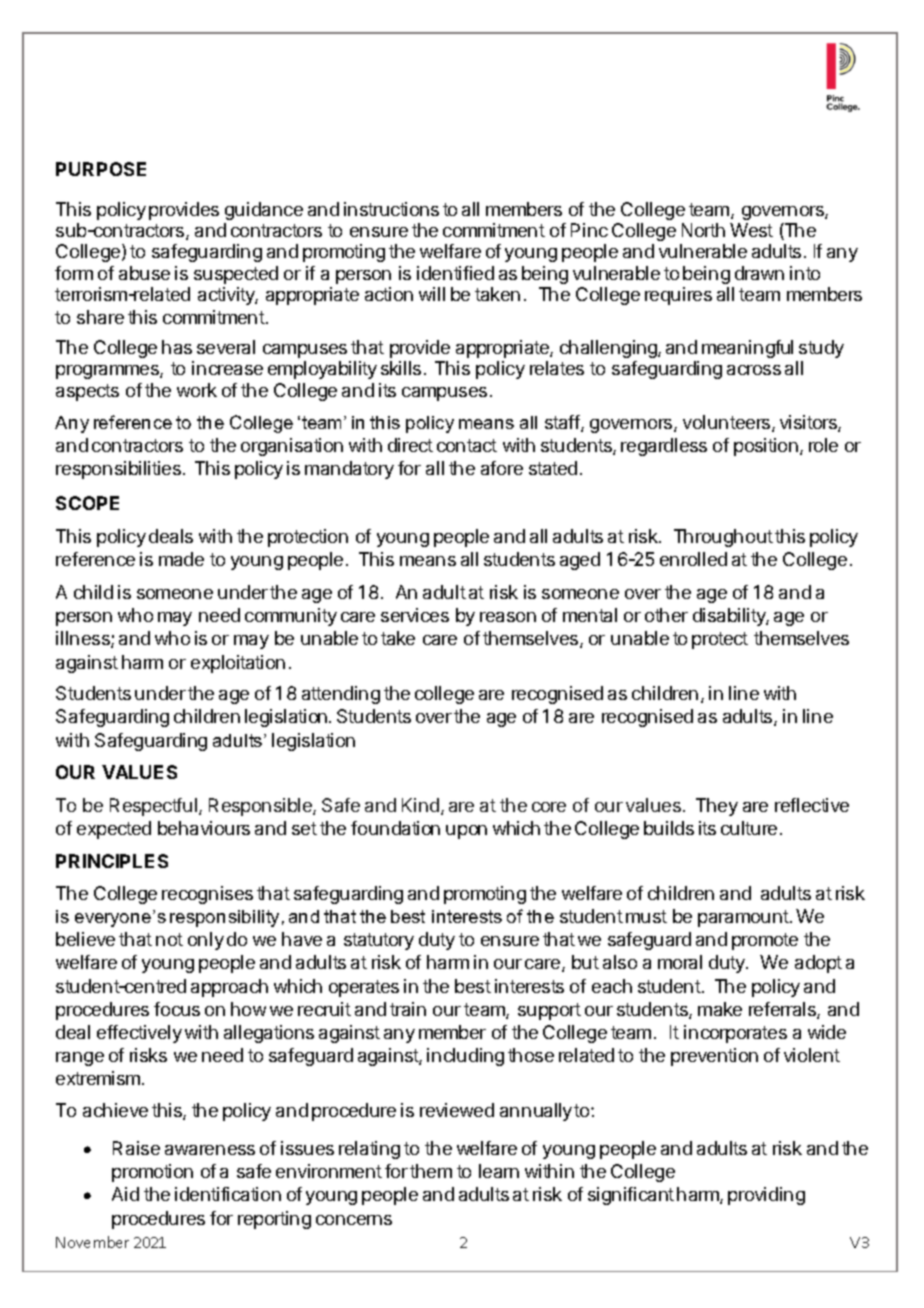 This image has height=1308, width=924. I want to click on promote, so click(765, 941).
